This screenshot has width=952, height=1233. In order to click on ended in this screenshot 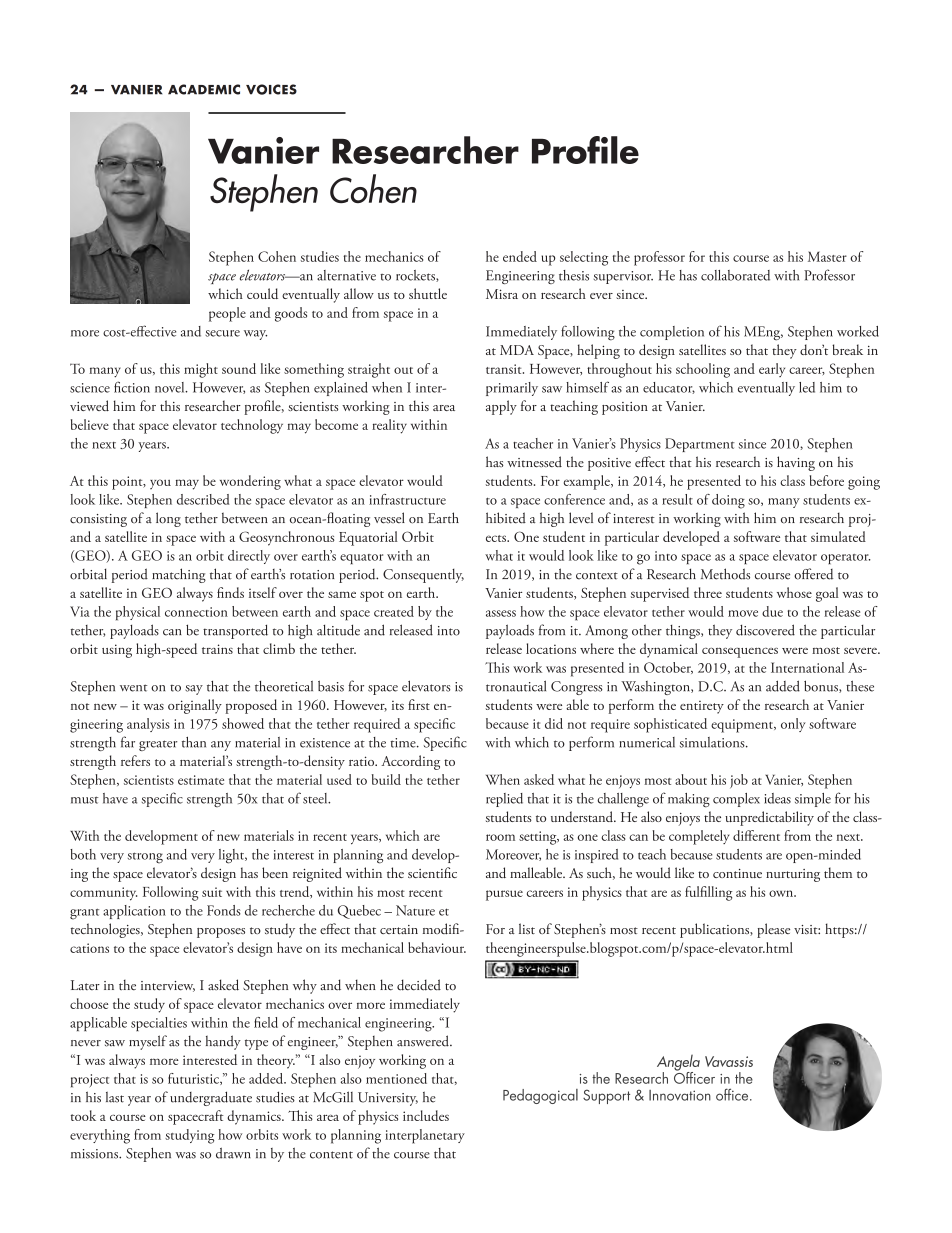, I will do `click(520, 256)`.
